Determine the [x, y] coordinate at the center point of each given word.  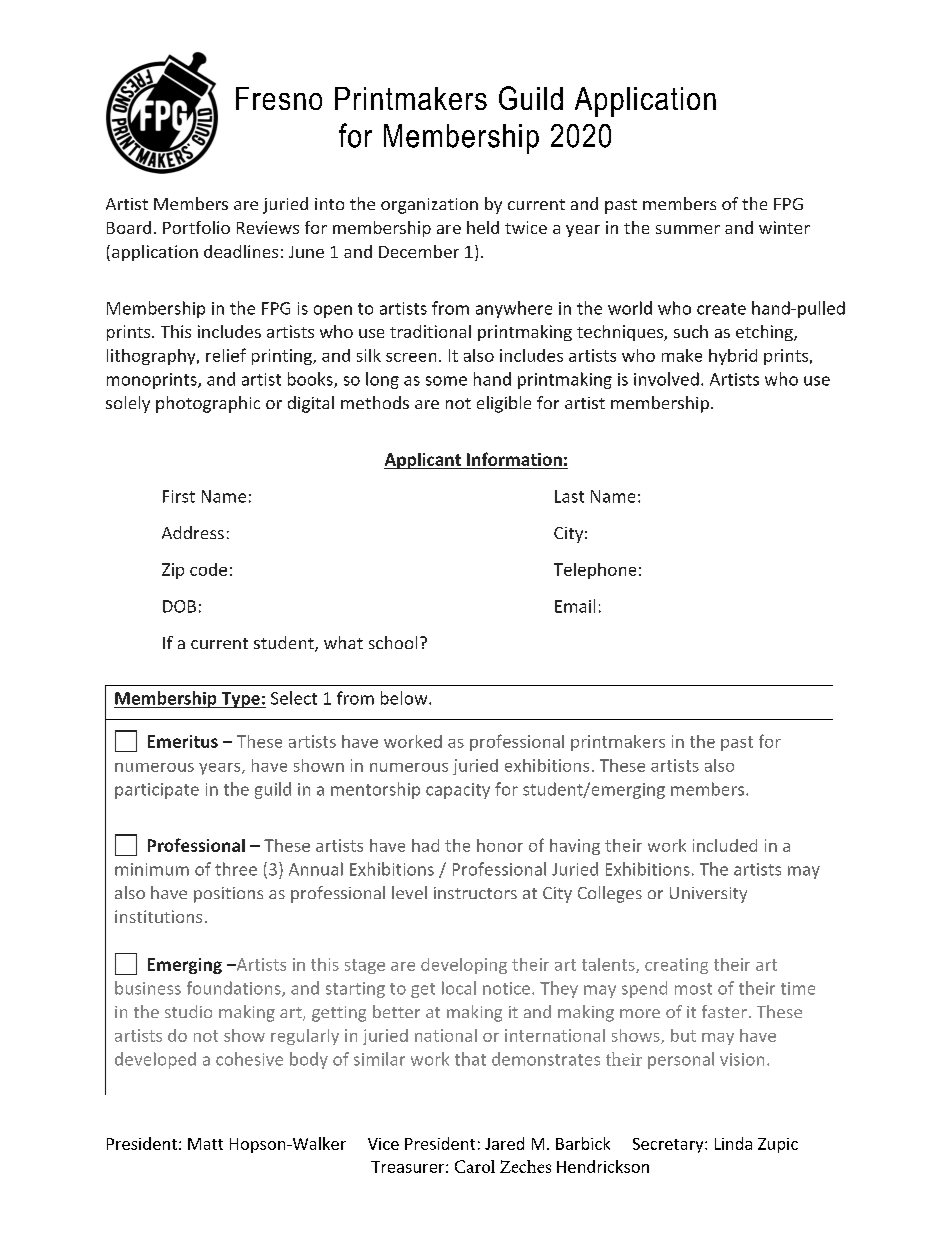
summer [688, 229]
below [405, 698]
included [725, 845]
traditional [430, 331]
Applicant [423, 461]
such [691, 331]
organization [429, 206]
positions [228, 895]
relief [226, 355]
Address [193, 532]
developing [464, 966]
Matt [205, 1144]
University [708, 895]
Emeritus [183, 741]
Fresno [279, 98]
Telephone [595, 571]
